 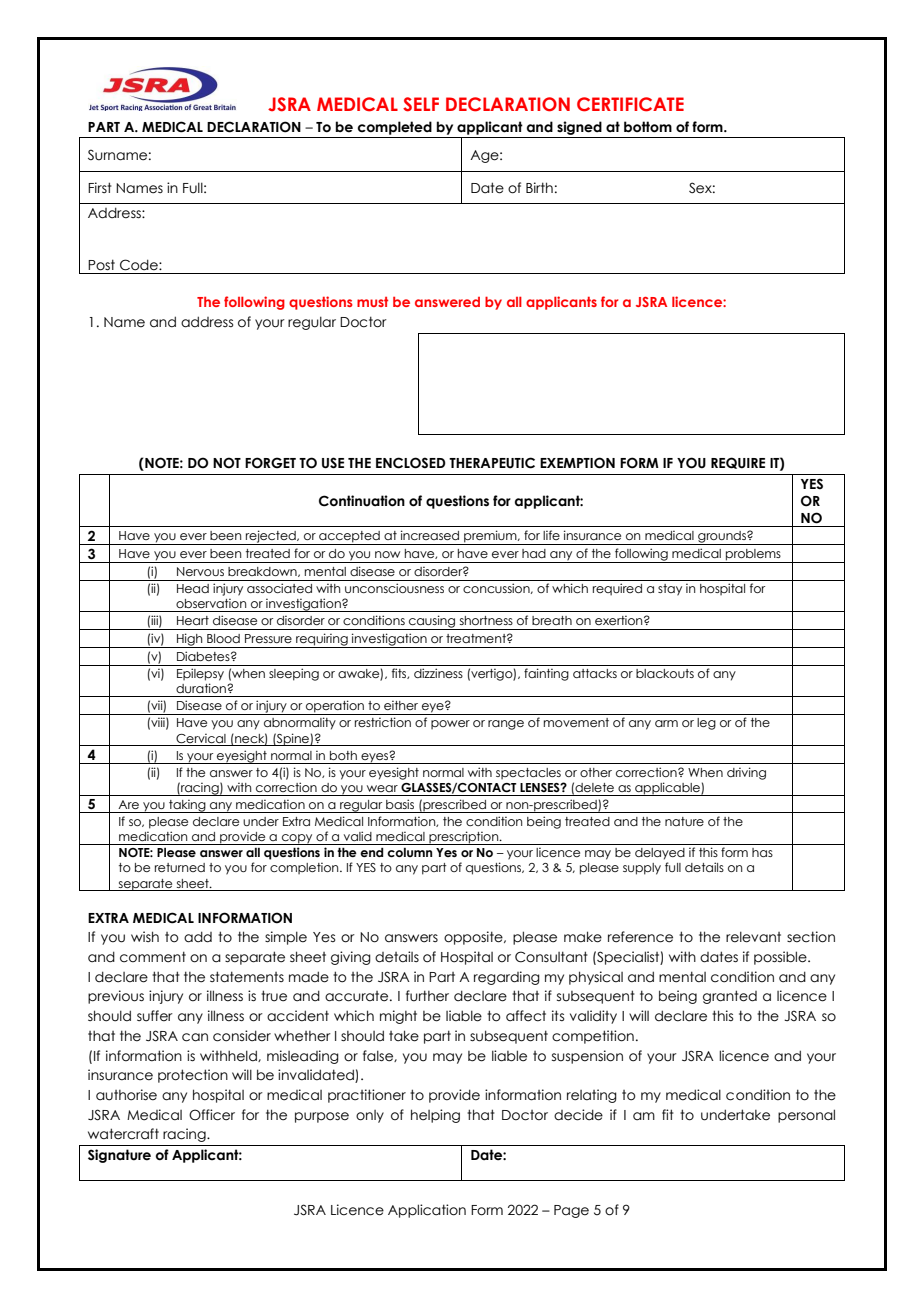 I want to click on watercraft, so click(x=123, y=1134).
